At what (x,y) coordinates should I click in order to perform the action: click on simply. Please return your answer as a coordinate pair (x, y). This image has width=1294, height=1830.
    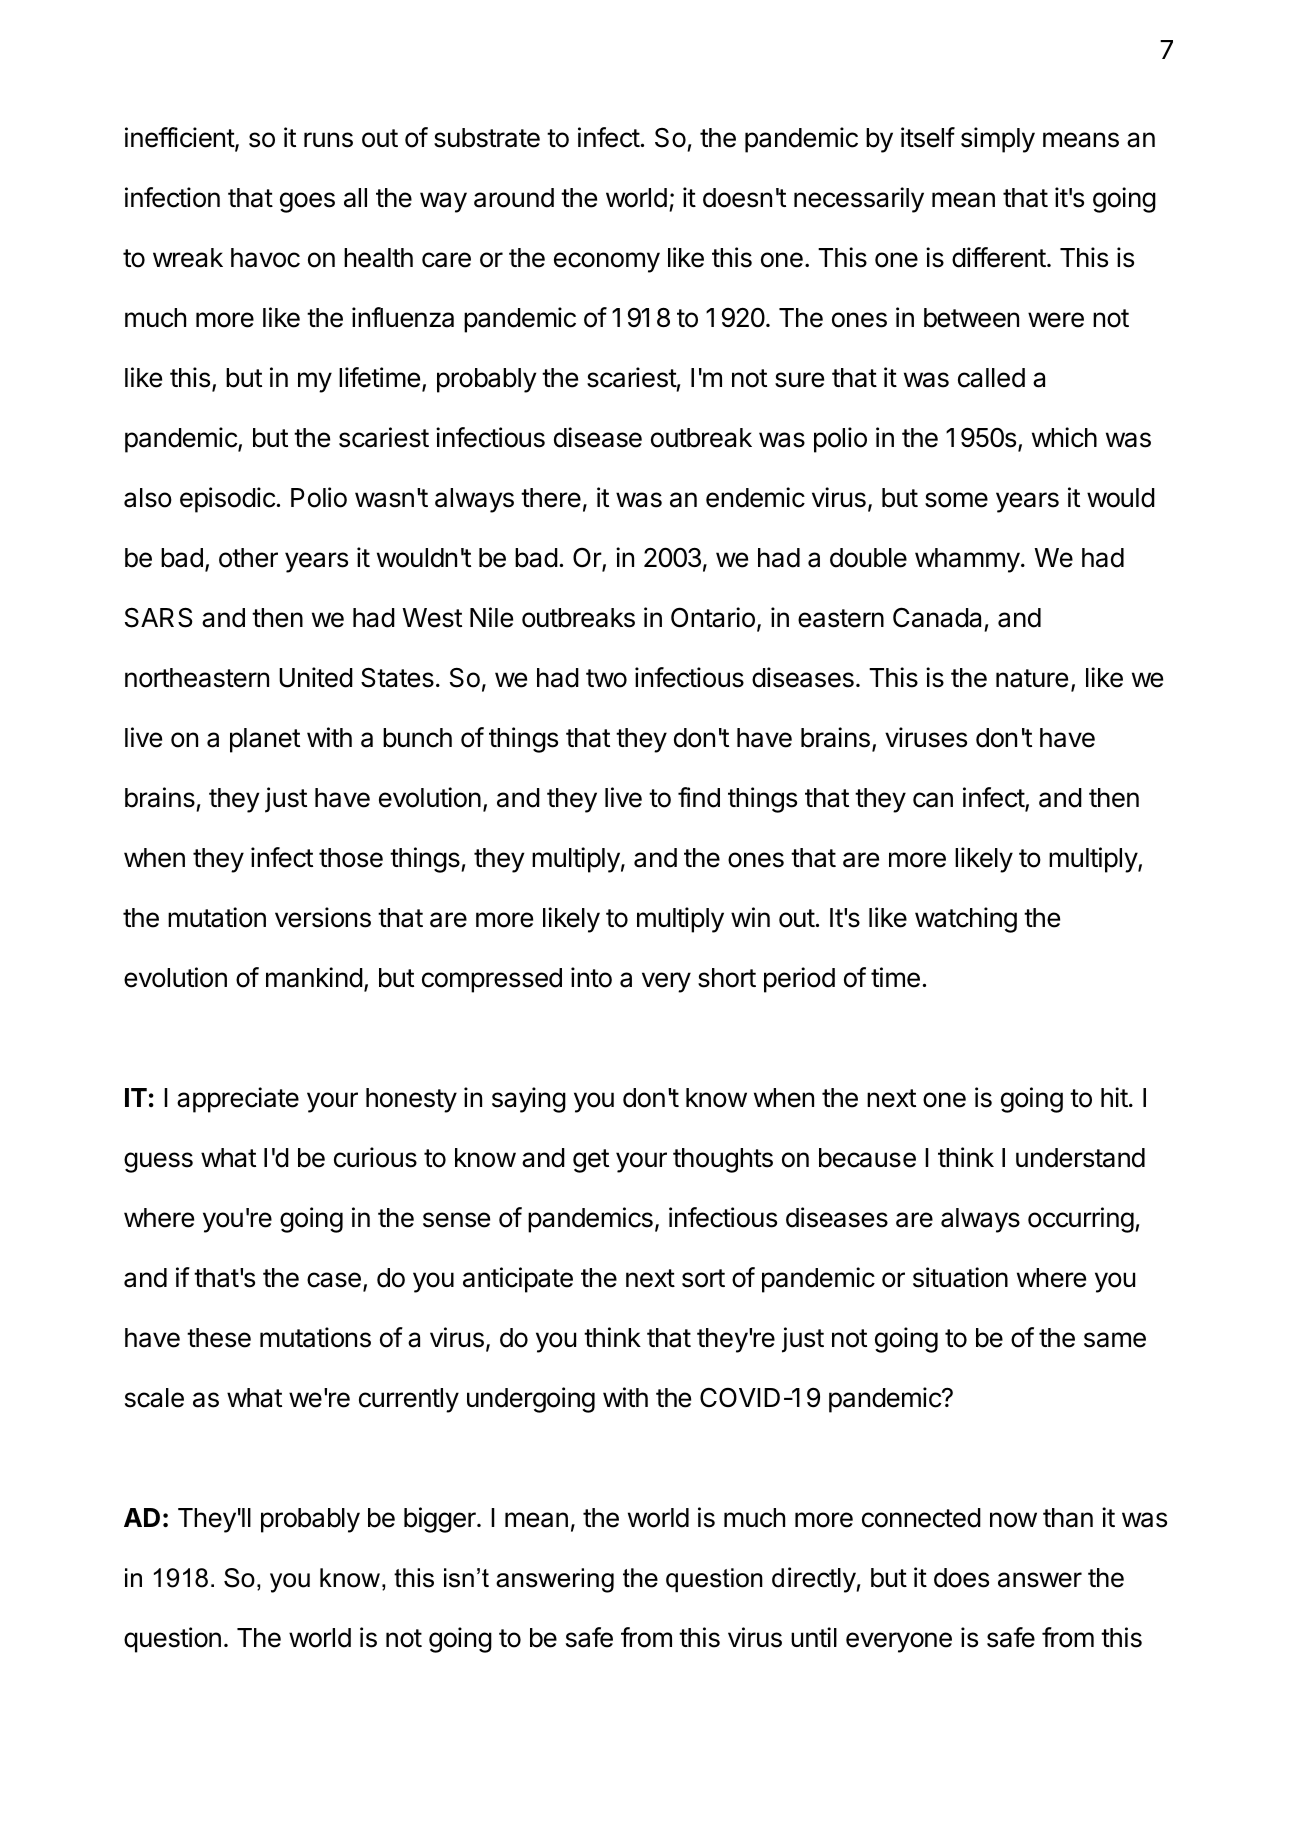
    Looking at the image, I should click on (998, 140).
